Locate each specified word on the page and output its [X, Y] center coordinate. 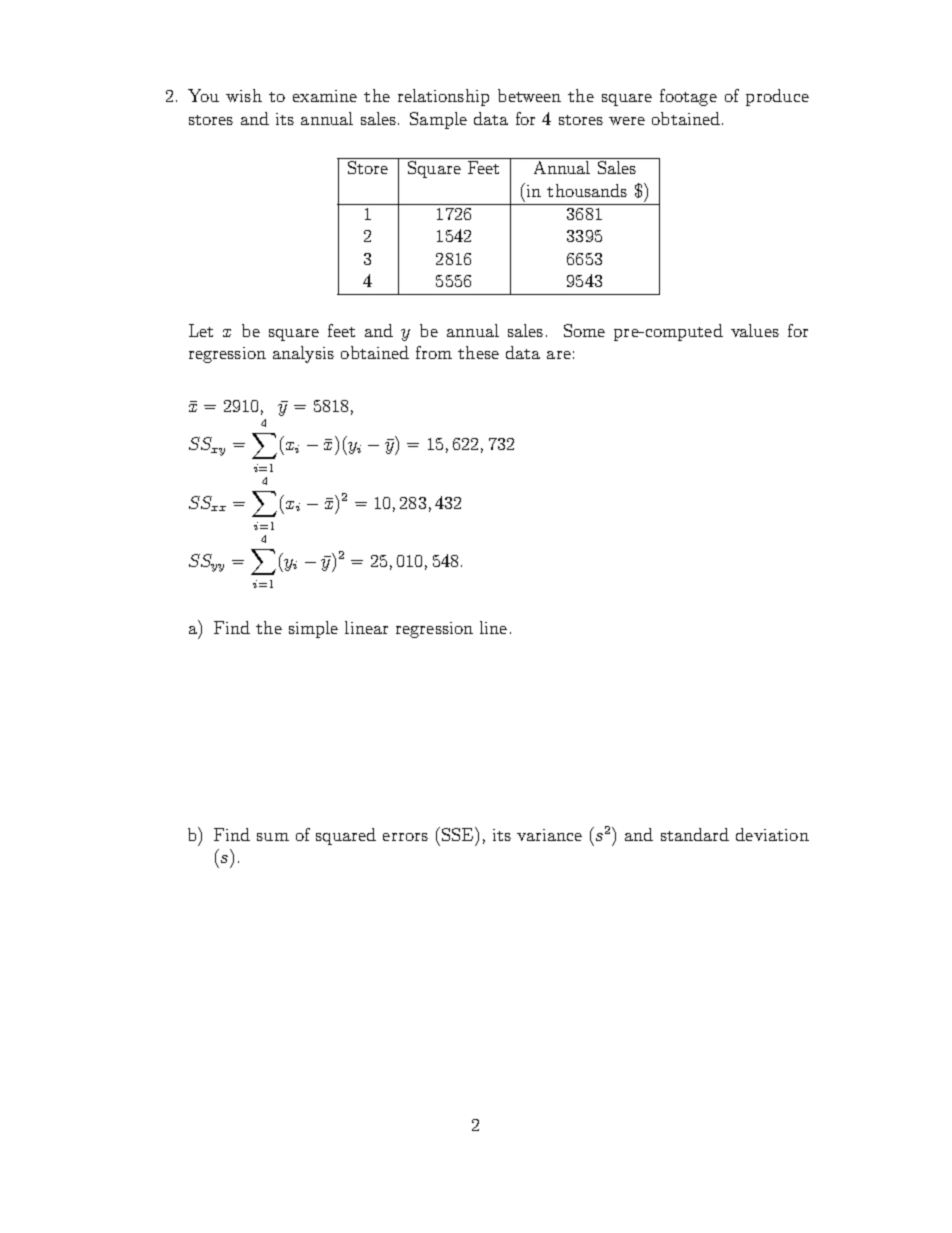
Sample [438, 120]
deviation [772, 834]
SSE [459, 834]
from [434, 352]
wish [244, 95]
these [478, 352]
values [755, 330]
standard [695, 834]
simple [313, 629]
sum [273, 837]
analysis [303, 354]
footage [688, 97]
